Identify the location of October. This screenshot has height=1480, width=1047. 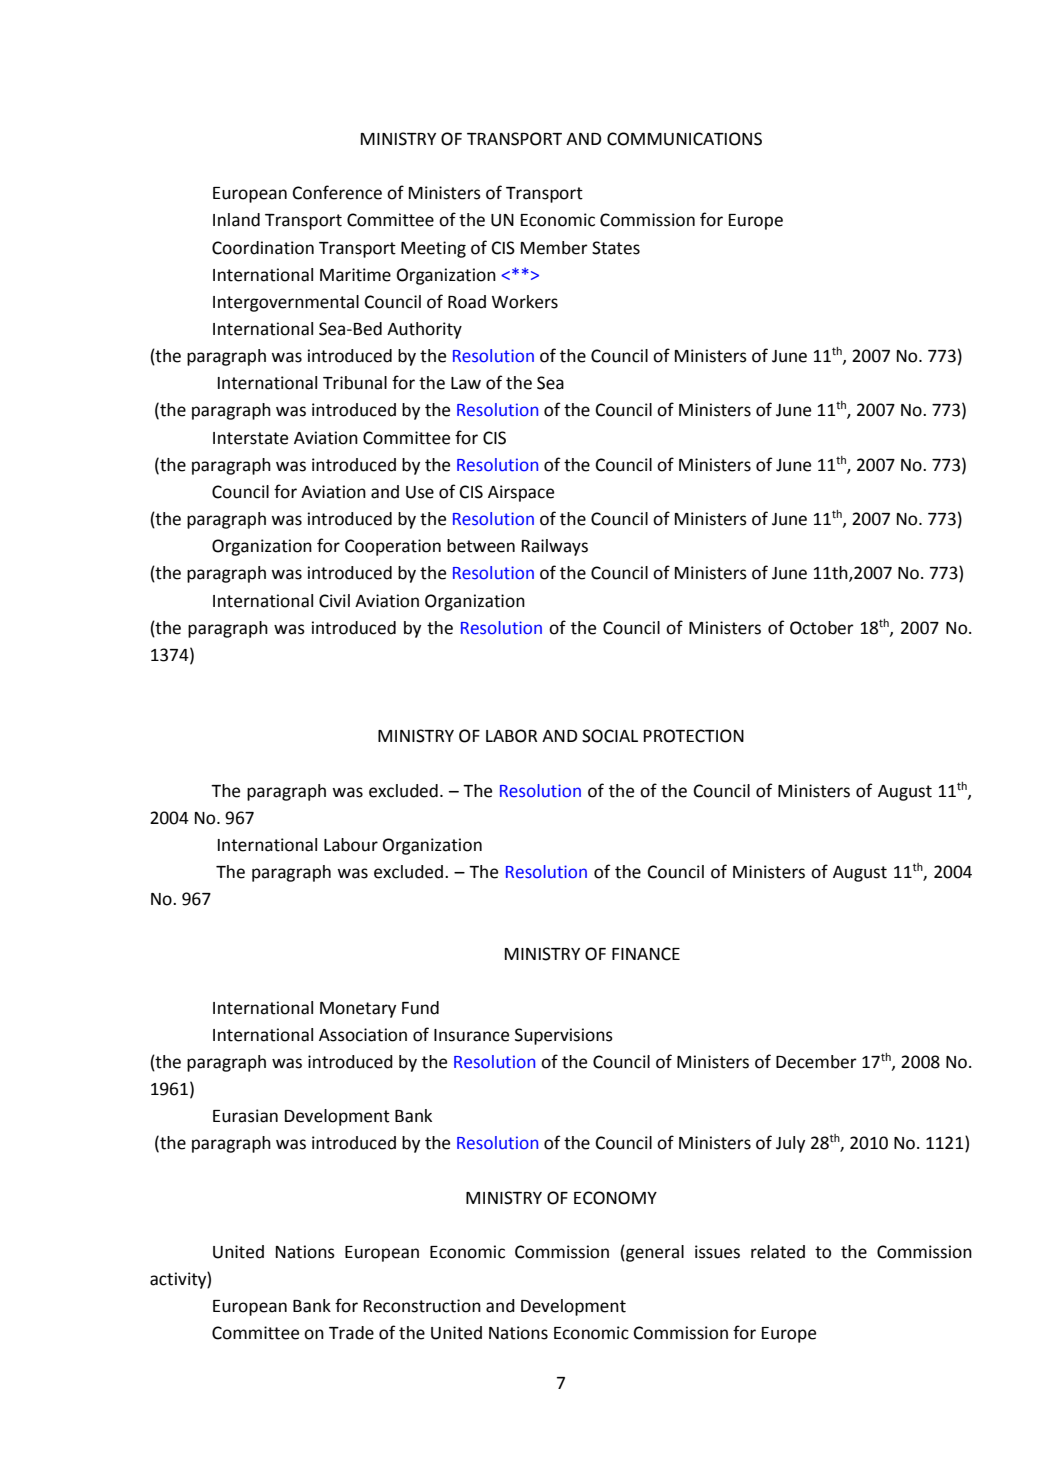
(822, 628).
